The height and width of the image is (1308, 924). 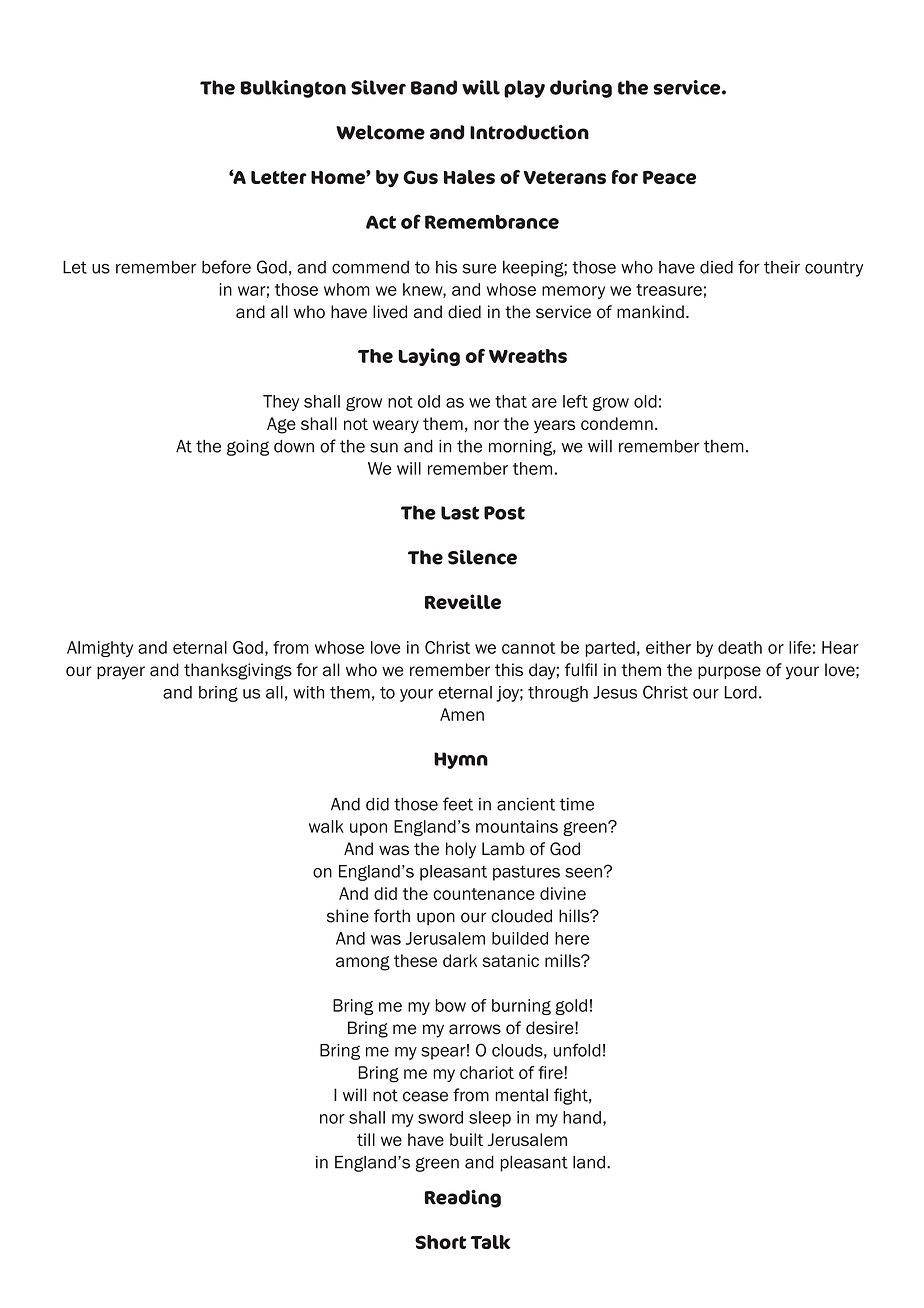 I want to click on Band, so click(x=434, y=87).
